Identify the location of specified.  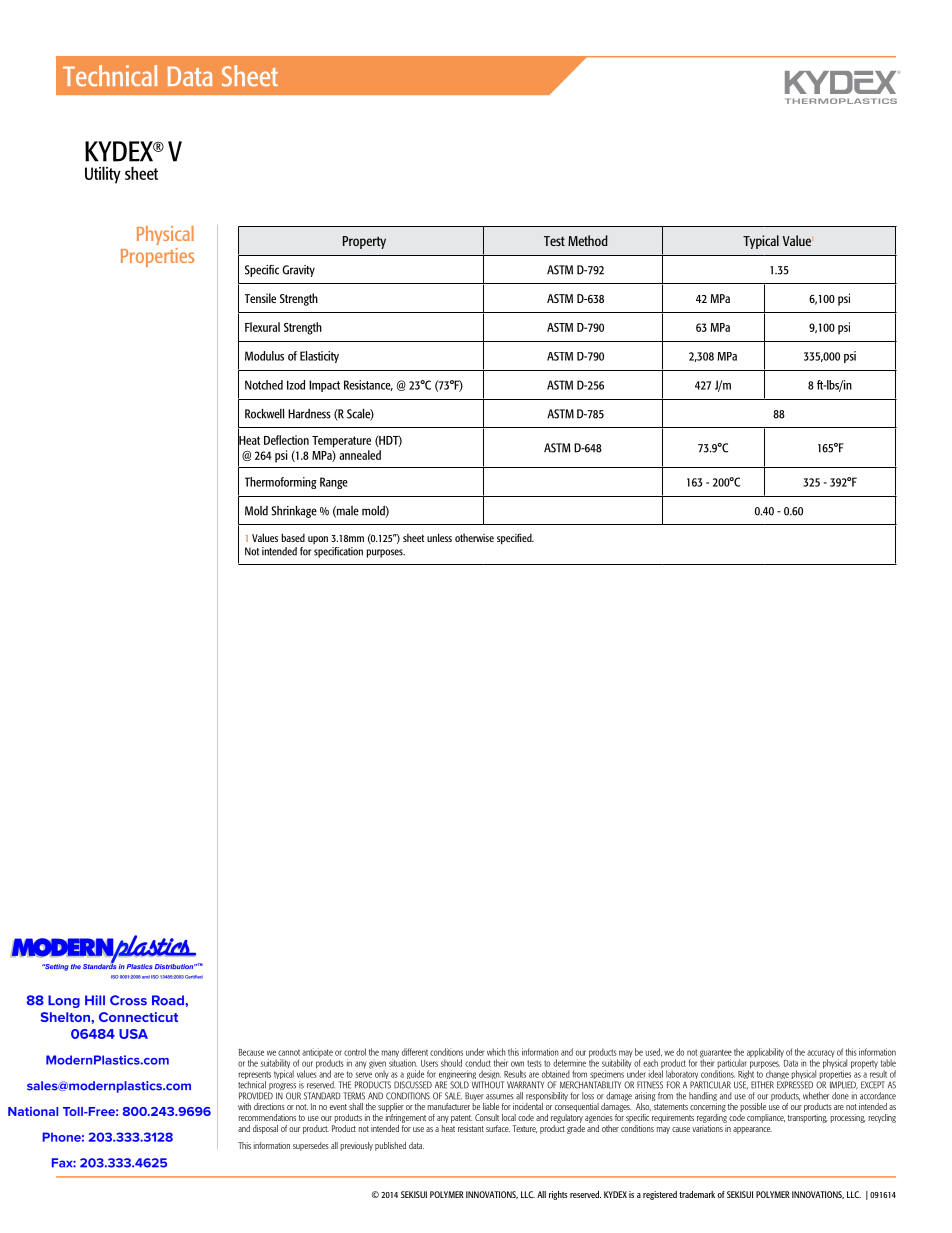
(515, 539).
